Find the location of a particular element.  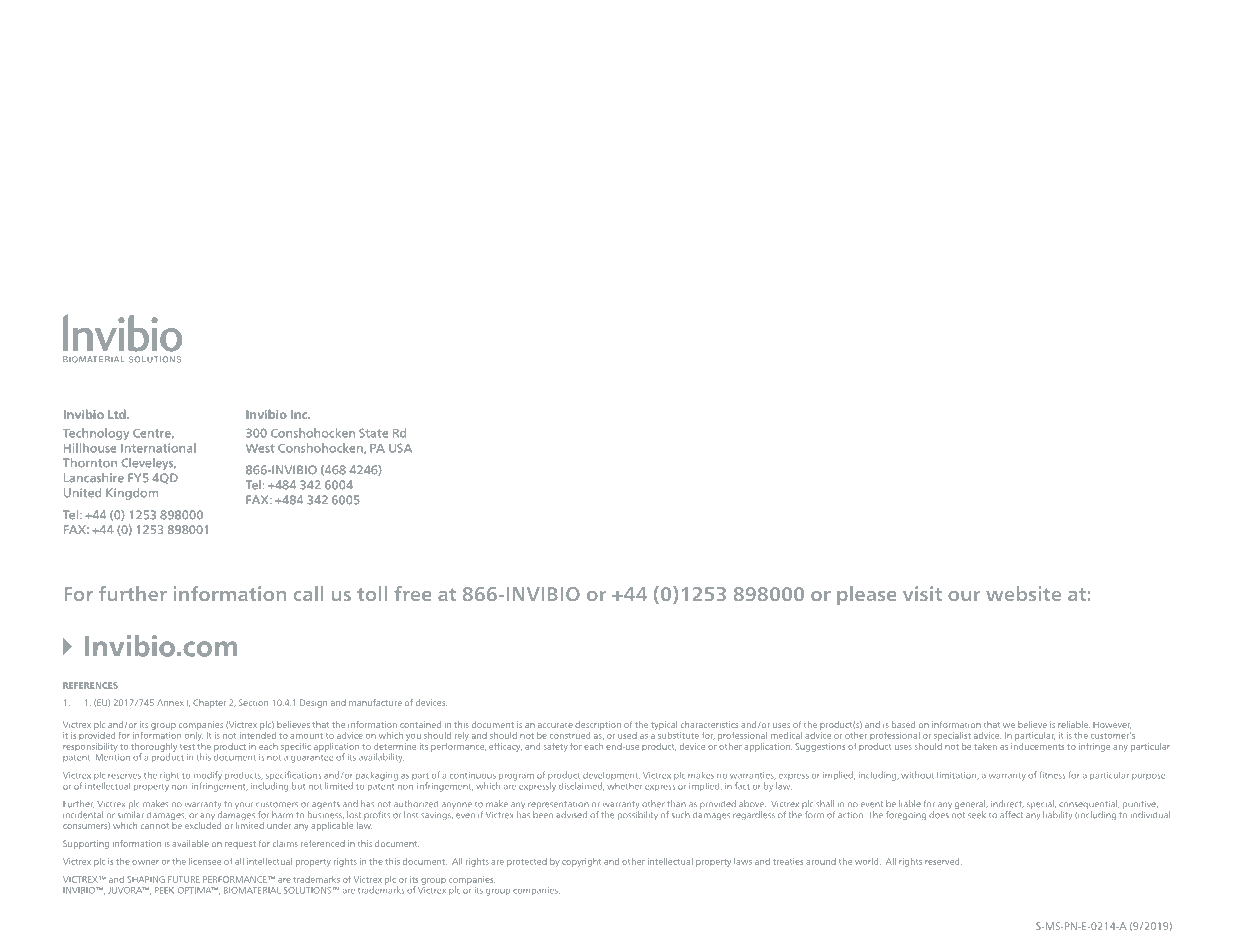

licensee is located at coordinates (205, 861).
